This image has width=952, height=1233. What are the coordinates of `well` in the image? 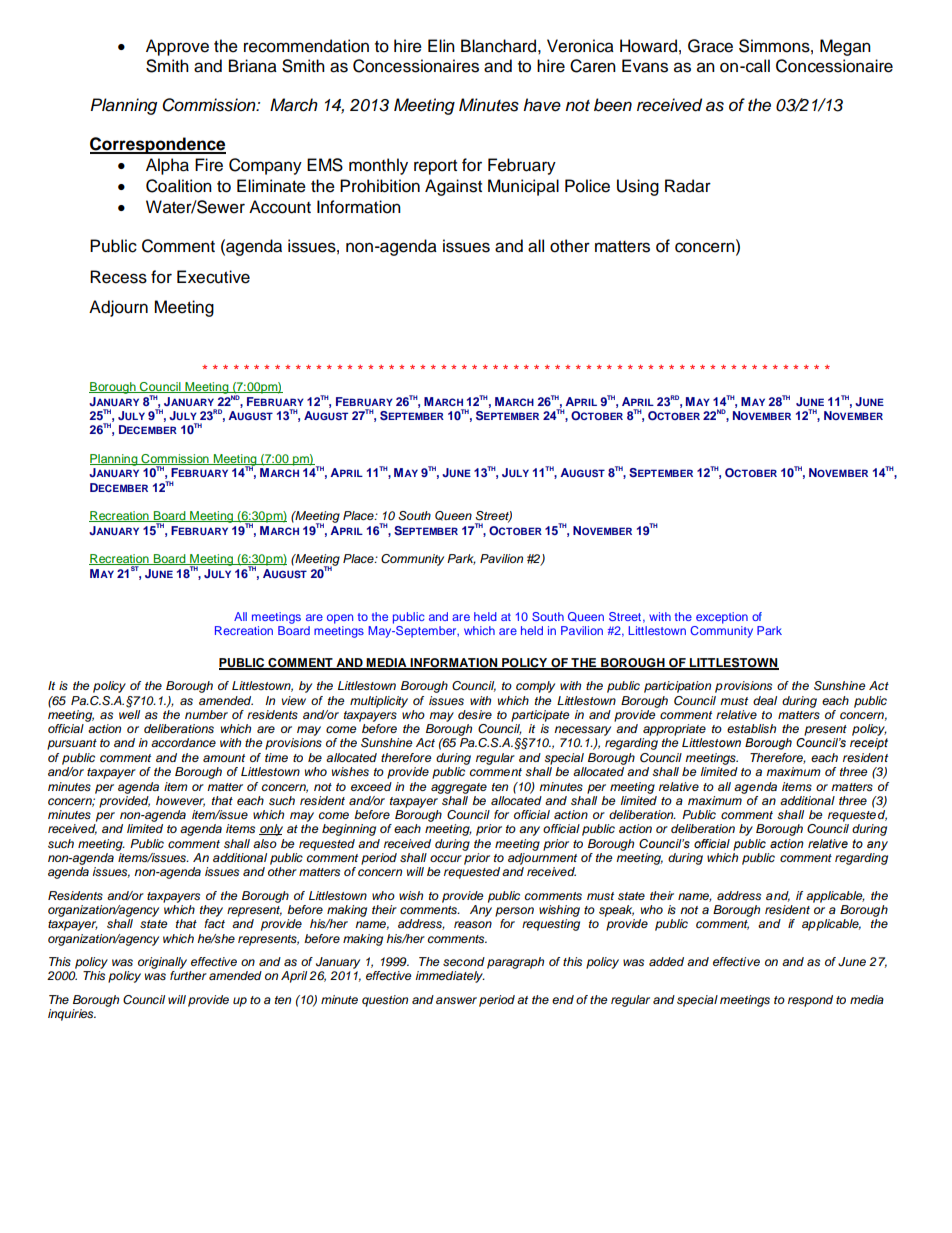 It's located at (129, 713).
